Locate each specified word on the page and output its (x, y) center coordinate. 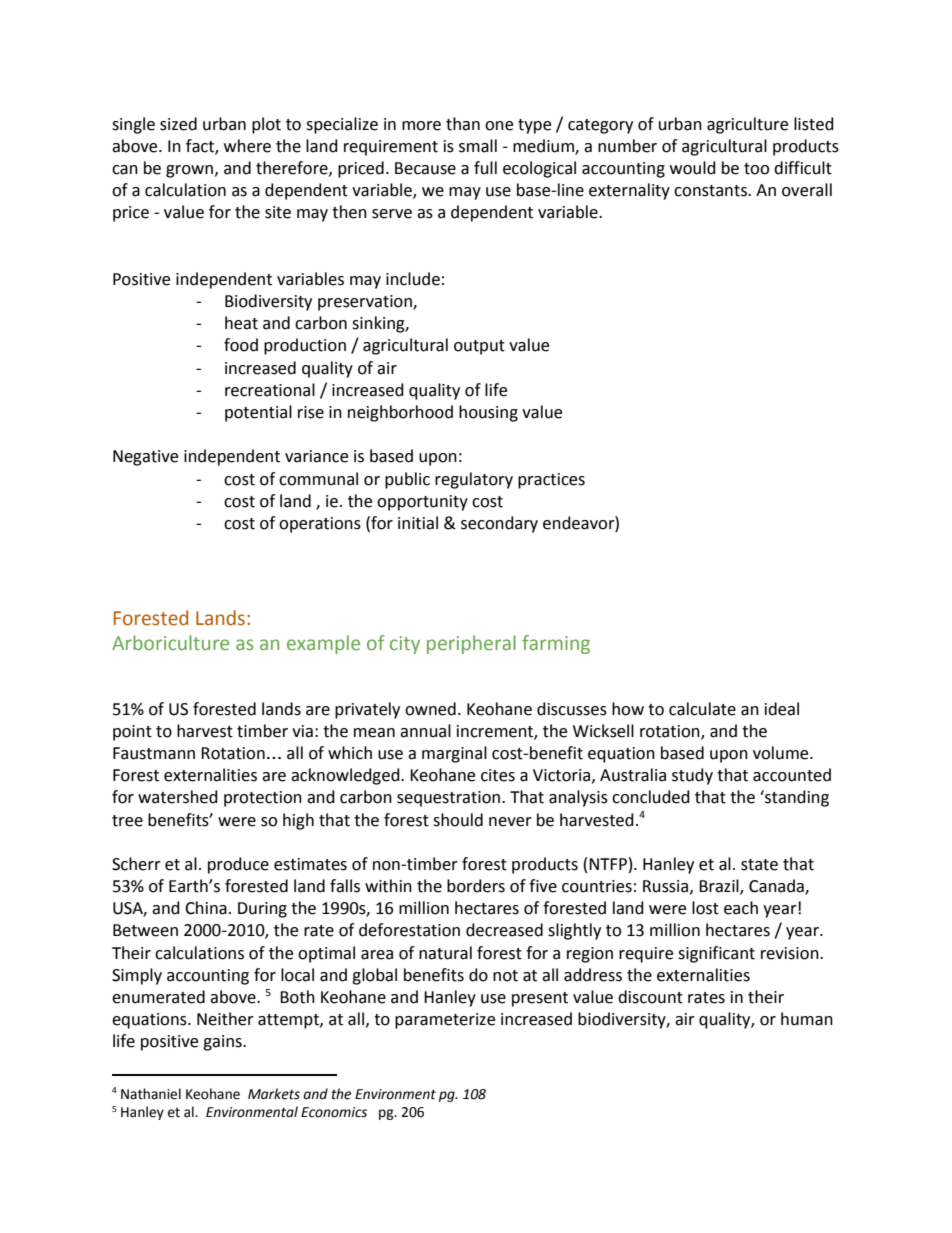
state (759, 865)
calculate (702, 709)
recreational (270, 390)
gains (223, 1043)
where (247, 146)
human (807, 1019)
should (458, 820)
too (756, 169)
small (478, 146)
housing (488, 413)
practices (551, 481)
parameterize (445, 1021)
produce (238, 865)
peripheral (471, 644)
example (323, 644)
